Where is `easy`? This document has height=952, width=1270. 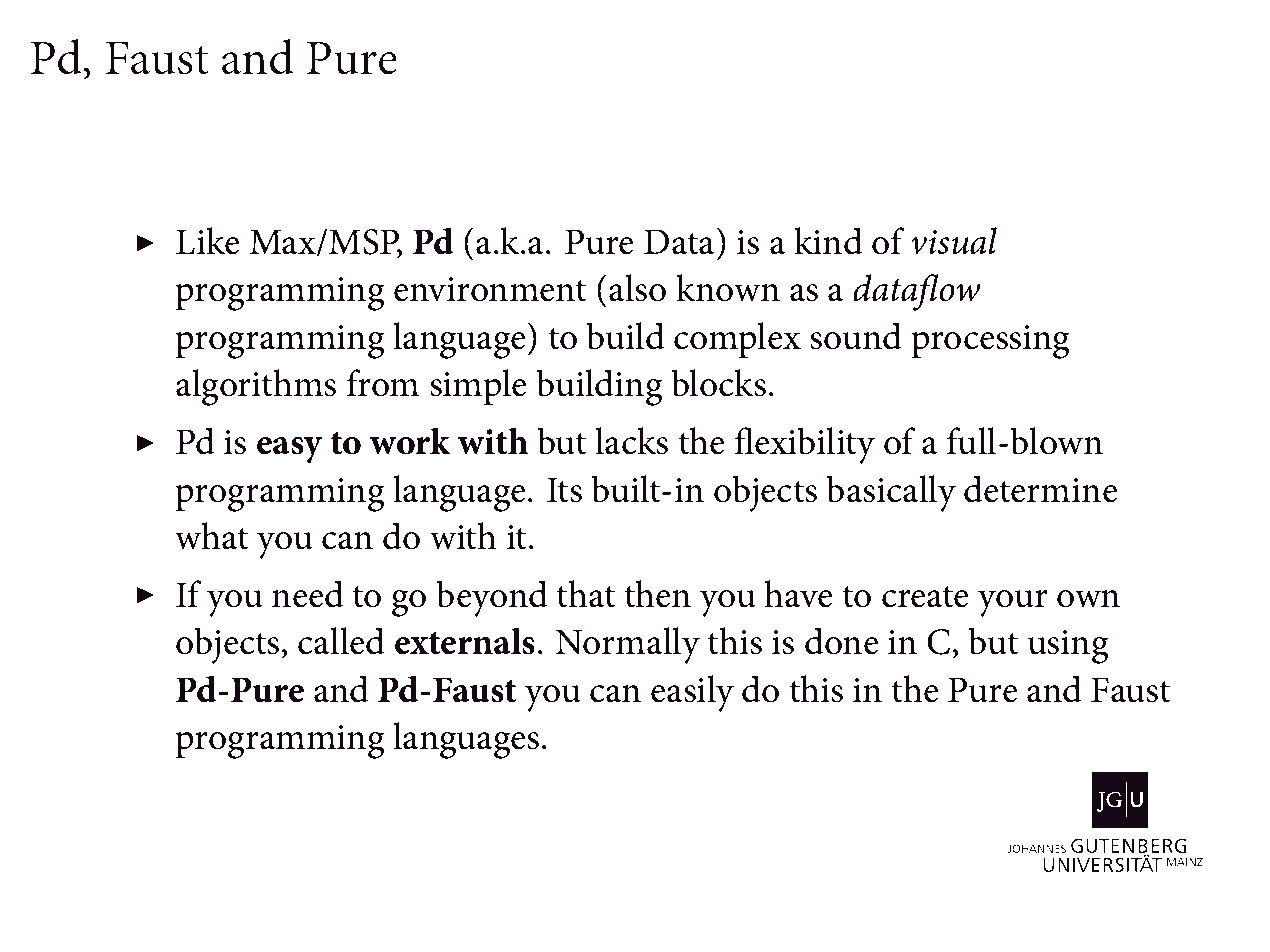 easy is located at coordinates (289, 450).
